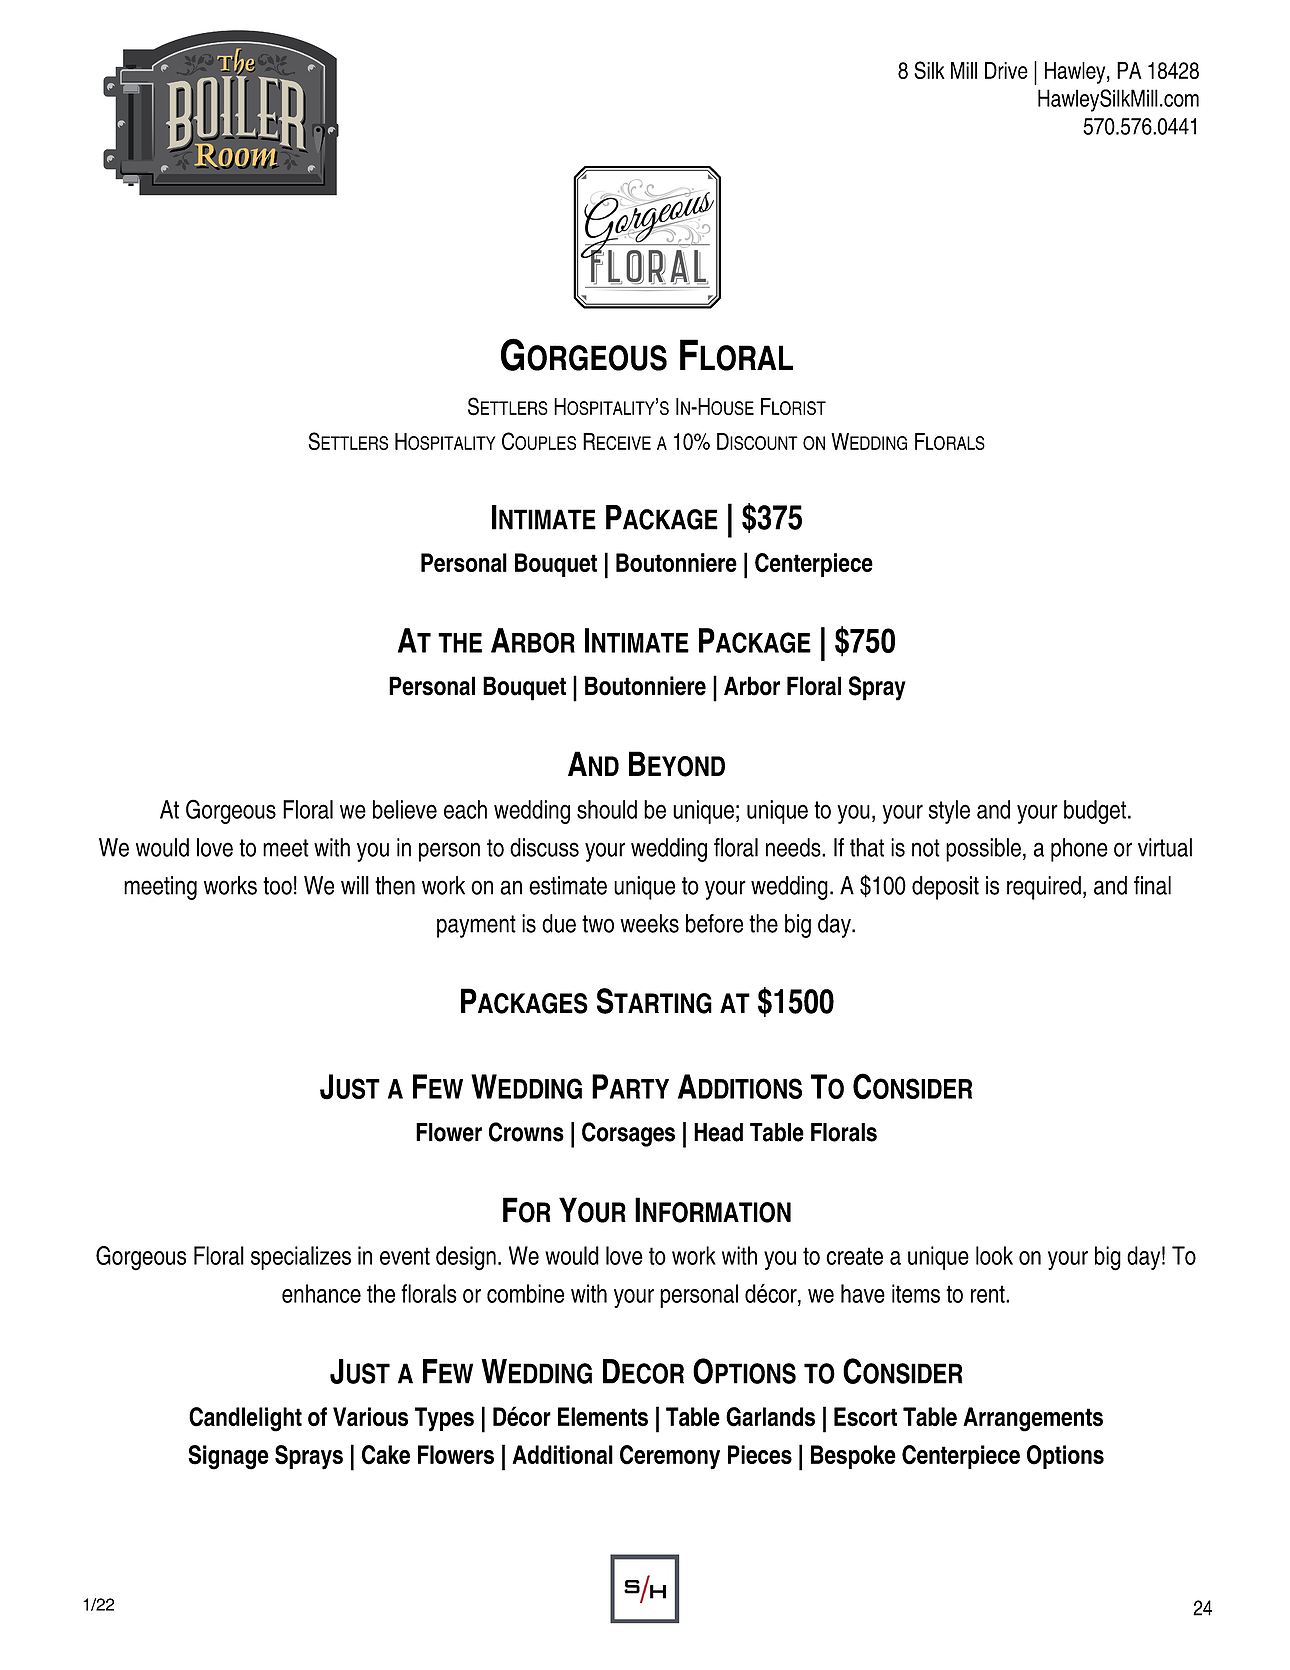 The image size is (1290, 1670). What do you see at coordinates (1079, 850) in the screenshot?
I see `phone` at bounding box center [1079, 850].
